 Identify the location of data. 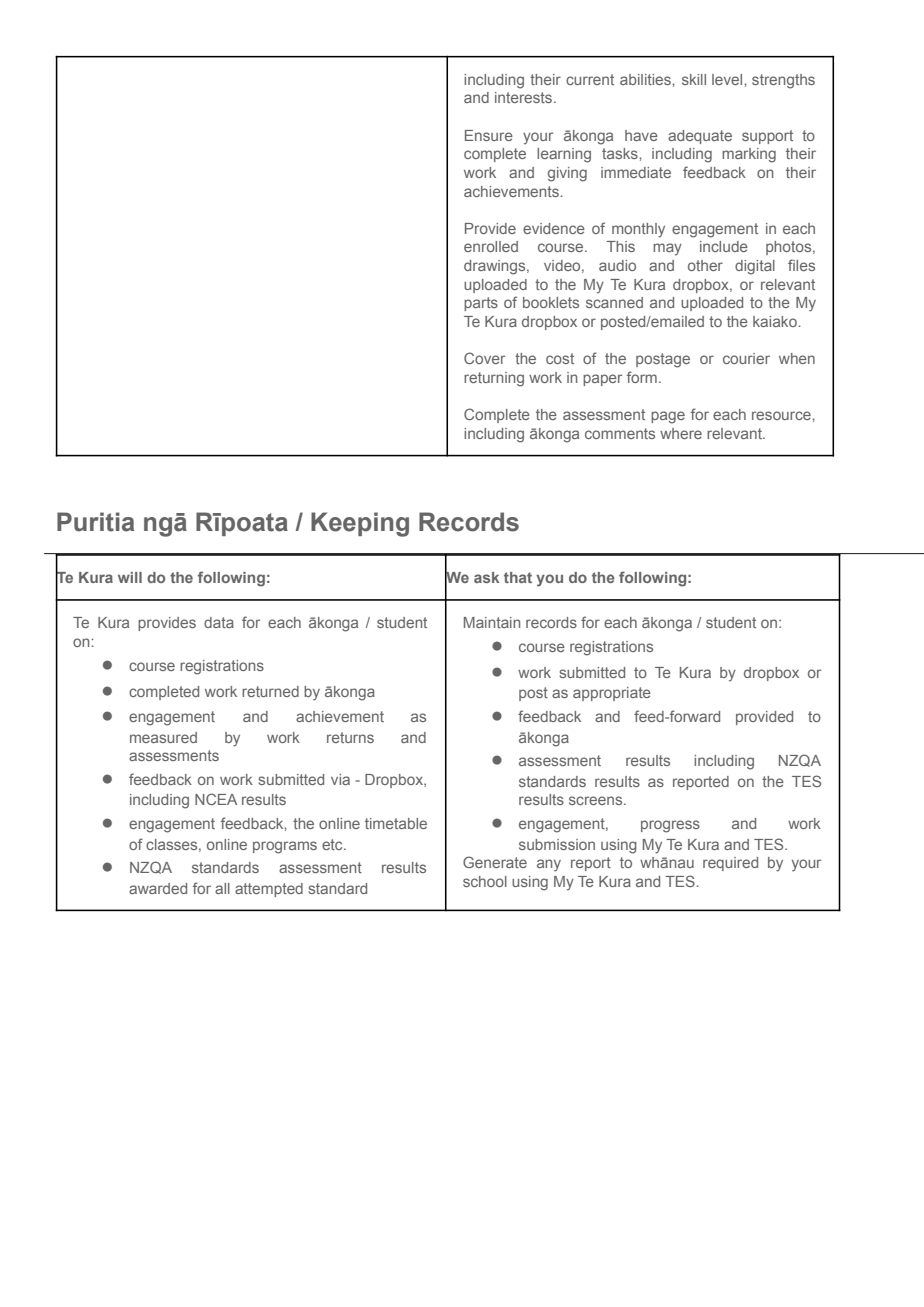
(219, 622).
